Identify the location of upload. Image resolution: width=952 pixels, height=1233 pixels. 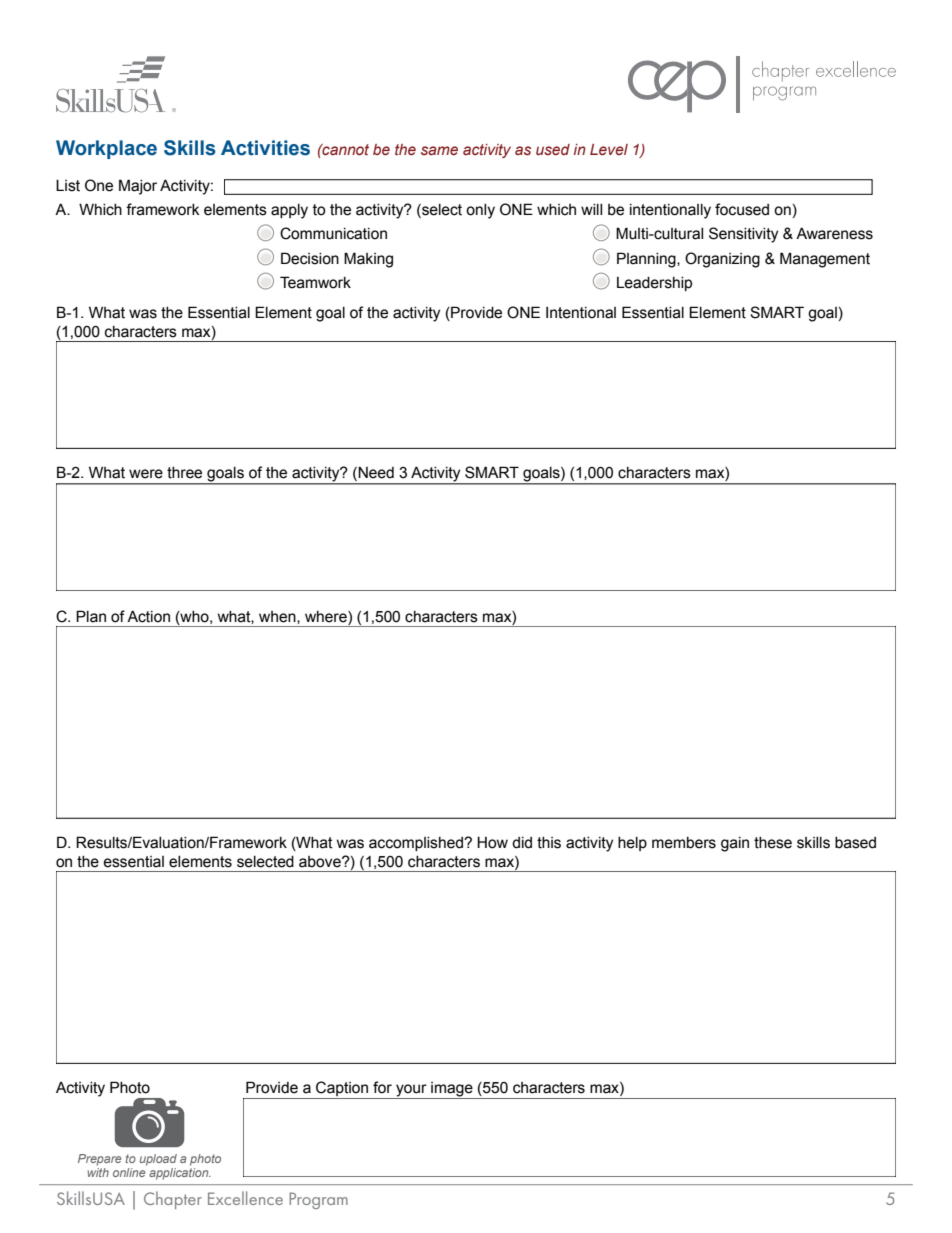
(158, 1160).
